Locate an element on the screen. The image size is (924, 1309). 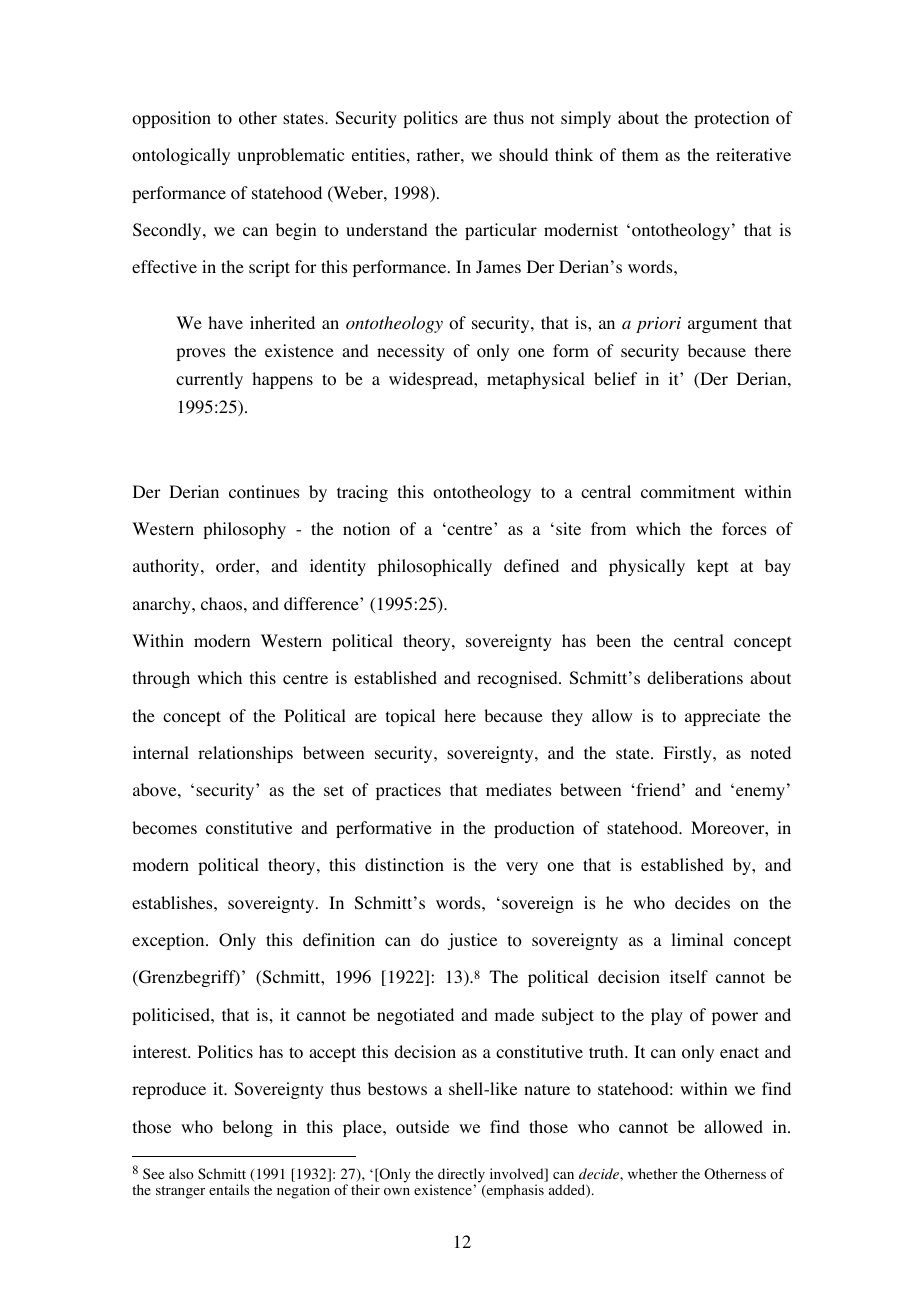
whether is located at coordinates (653, 1173).
